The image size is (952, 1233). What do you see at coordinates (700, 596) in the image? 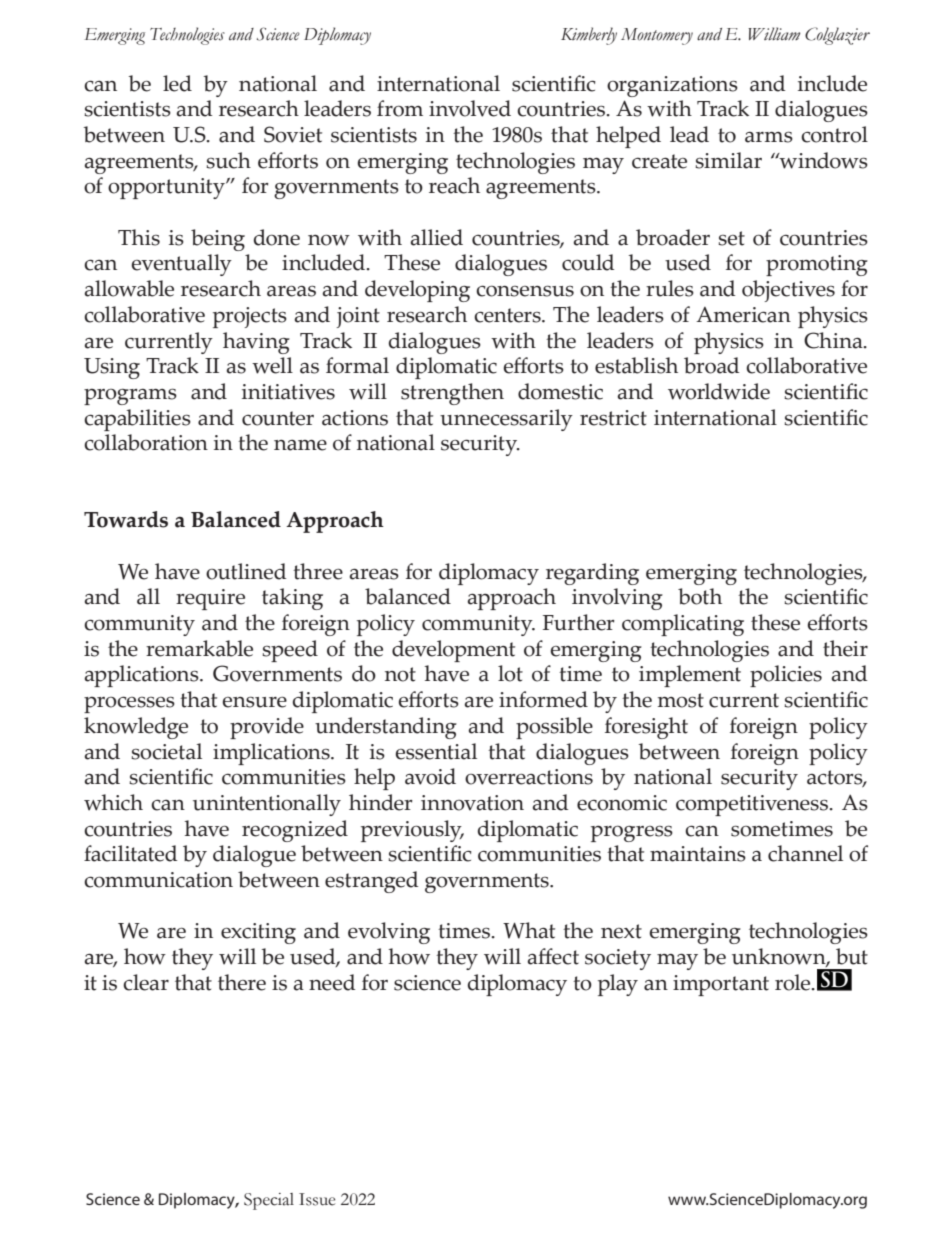
I see `both` at bounding box center [700, 596].
